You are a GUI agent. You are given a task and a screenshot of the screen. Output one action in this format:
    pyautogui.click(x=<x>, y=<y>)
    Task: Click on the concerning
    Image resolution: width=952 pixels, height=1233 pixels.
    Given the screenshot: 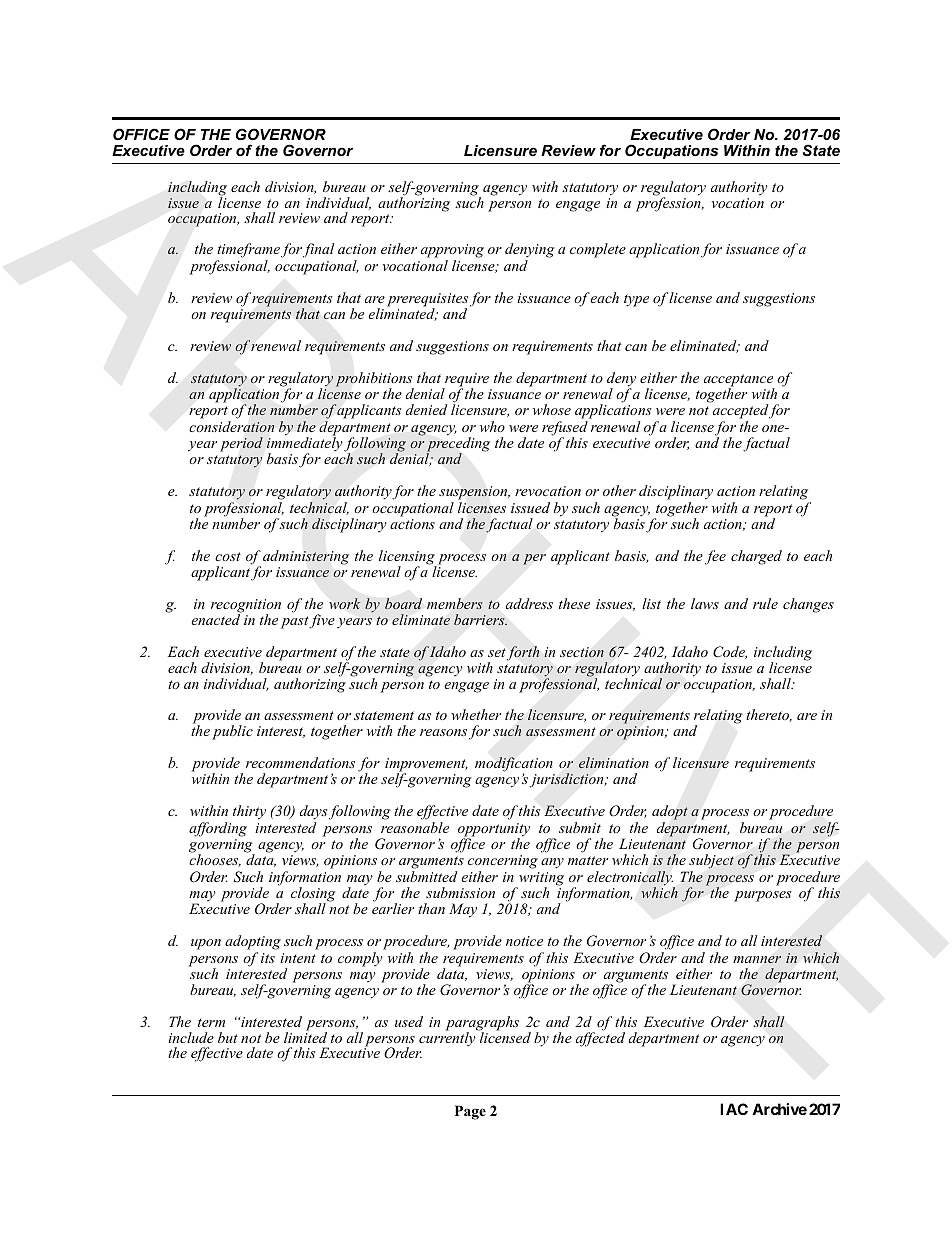 What is the action you would take?
    pyautogui.click(x=503, y=863)
